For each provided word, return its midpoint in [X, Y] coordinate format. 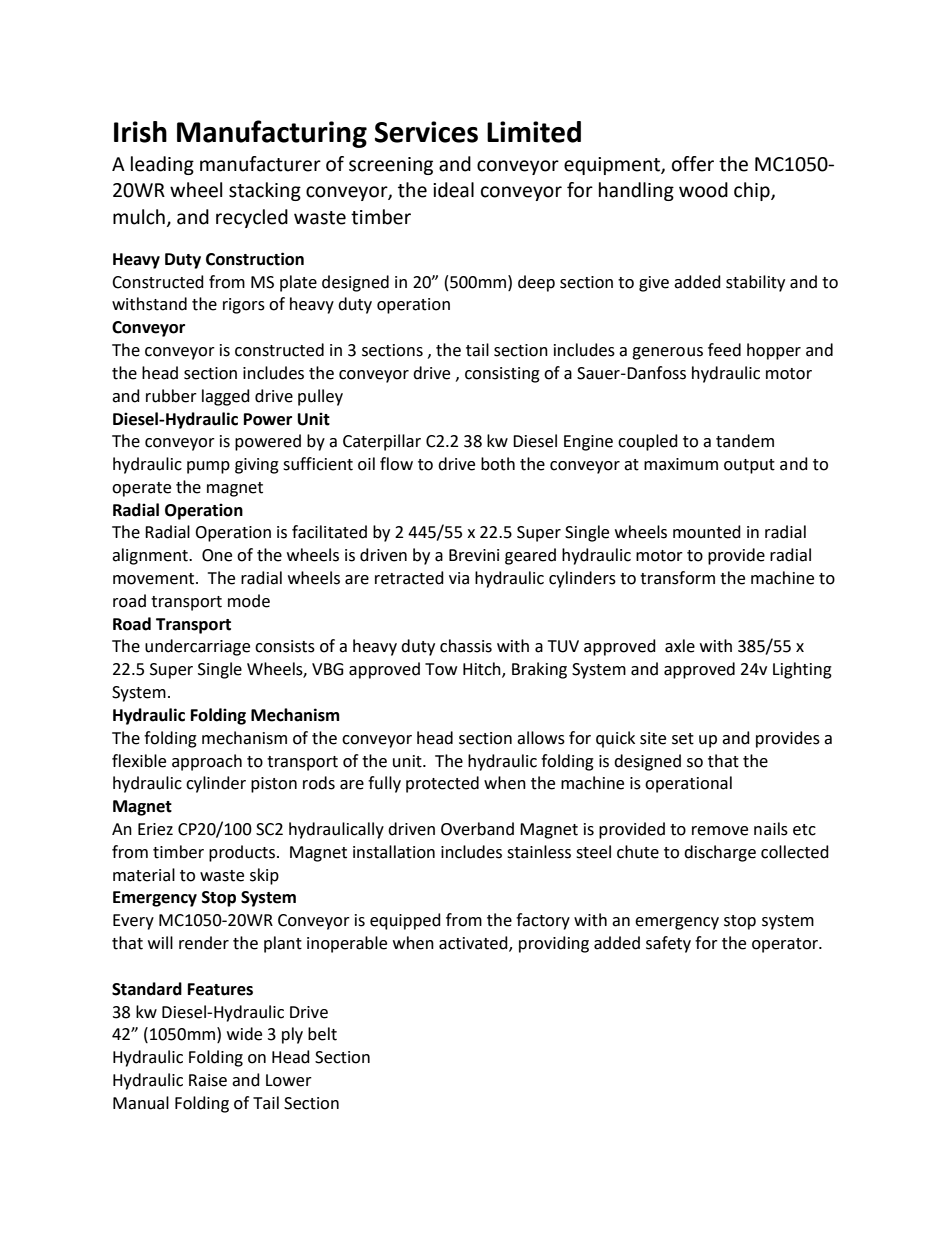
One [217, 555]
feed [724, 350]
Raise [208, 1080]
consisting [502, 375]
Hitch [483, 670]
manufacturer [260, 164]
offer [693, 164]
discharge [720, 853]
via [459, 578]
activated [474, 944]
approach [207, 762]
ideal [453, 190]
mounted [707, 532]
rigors [244, 306]
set [683, 739]
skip [264, 876]
